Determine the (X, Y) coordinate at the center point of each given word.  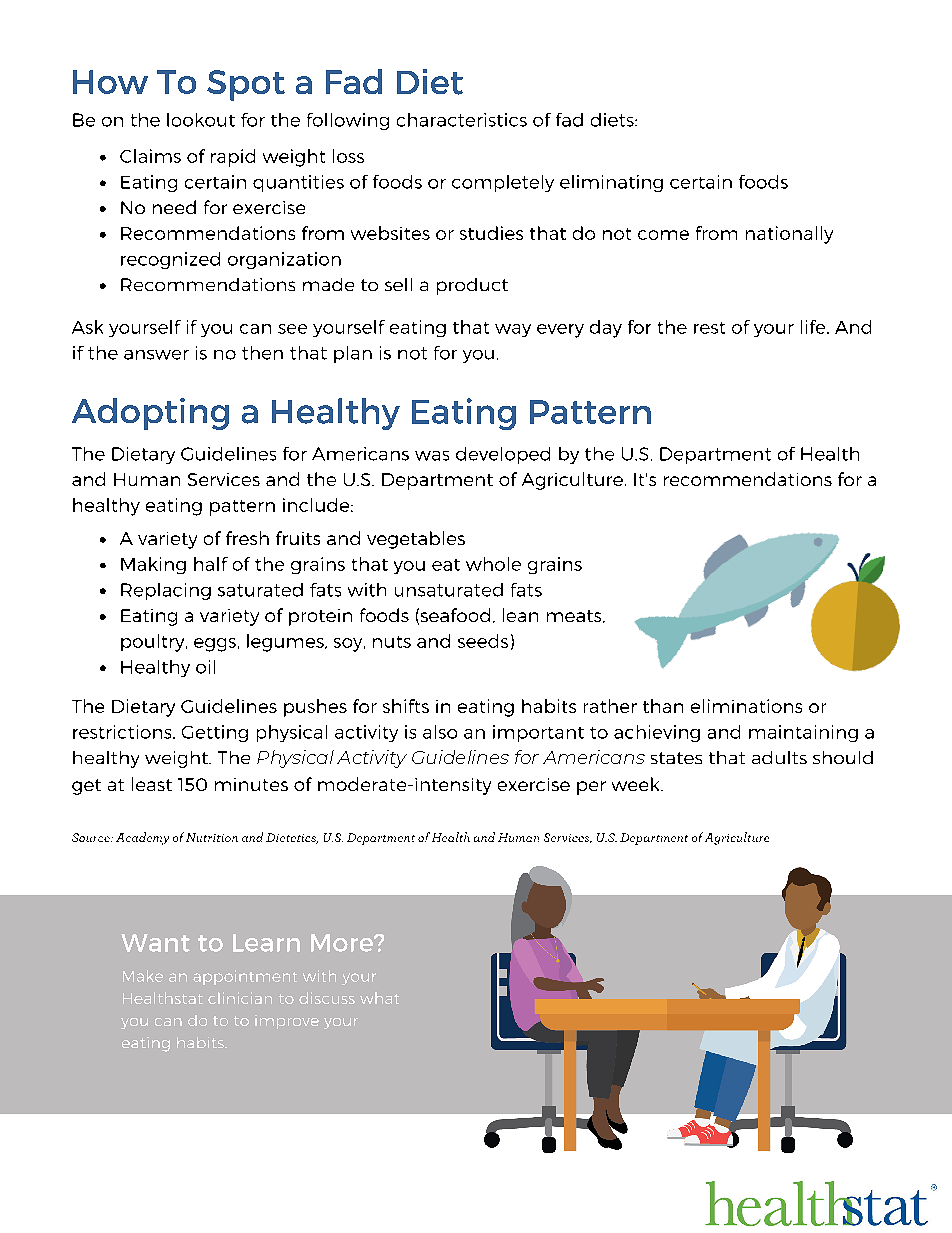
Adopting (150, 414)
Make (143, 976)
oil (205, 667)
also (440, 732)
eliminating (611, 183)
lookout (201, 120)
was (432, 456)
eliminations (746, 706)
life (814, 327)
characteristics (462, 120)
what (379, 998)
